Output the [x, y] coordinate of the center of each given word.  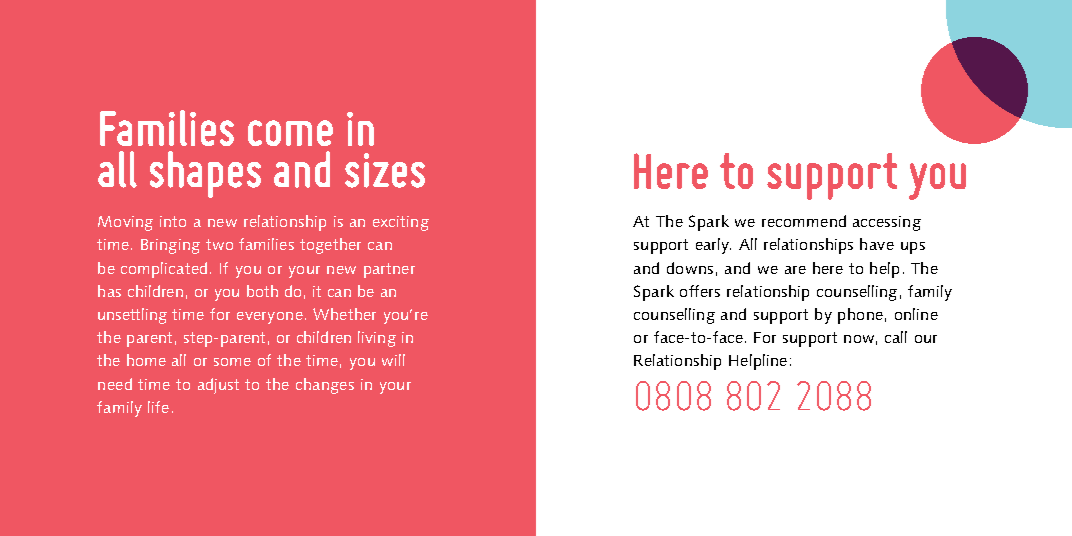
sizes [385, 170]
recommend [804, 221]
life [158, 407]
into [173, 221]
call [896, 337]
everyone [270, 318]
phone [860, 316]
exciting [401, 223]
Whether [344, 314]
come [290, 133]
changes [325, 386]
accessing [887, 223]
